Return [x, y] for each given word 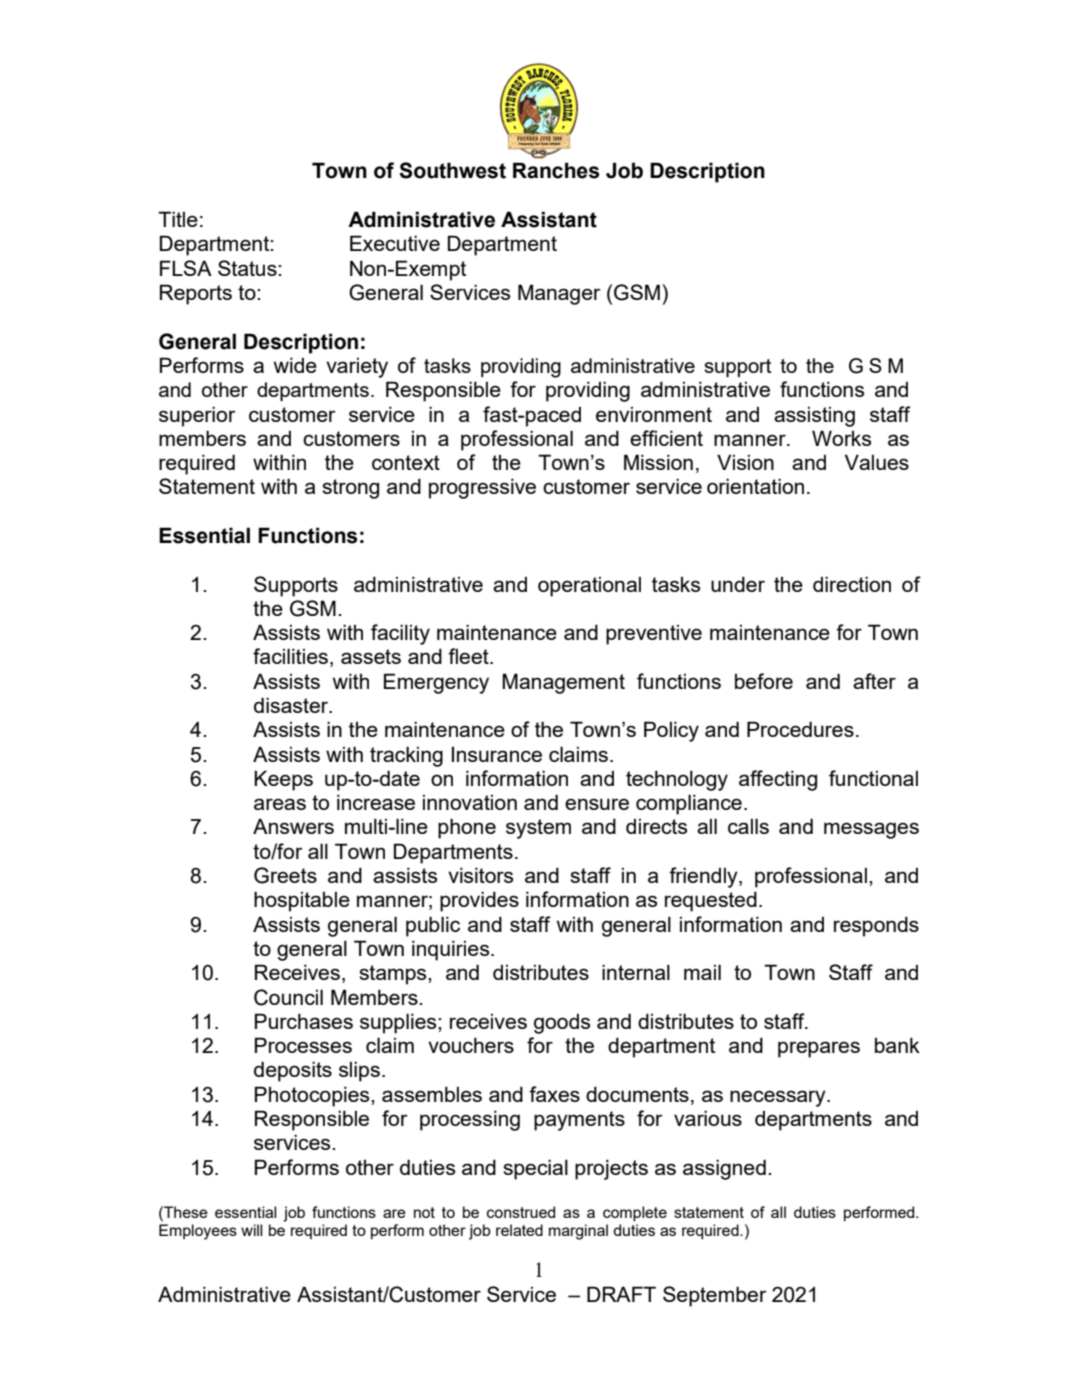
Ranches [556, 170]
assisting [814, 417]
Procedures [800, 729]
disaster [292, 705]
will [252, 1230]
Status [248, 268]
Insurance [497, 754]
